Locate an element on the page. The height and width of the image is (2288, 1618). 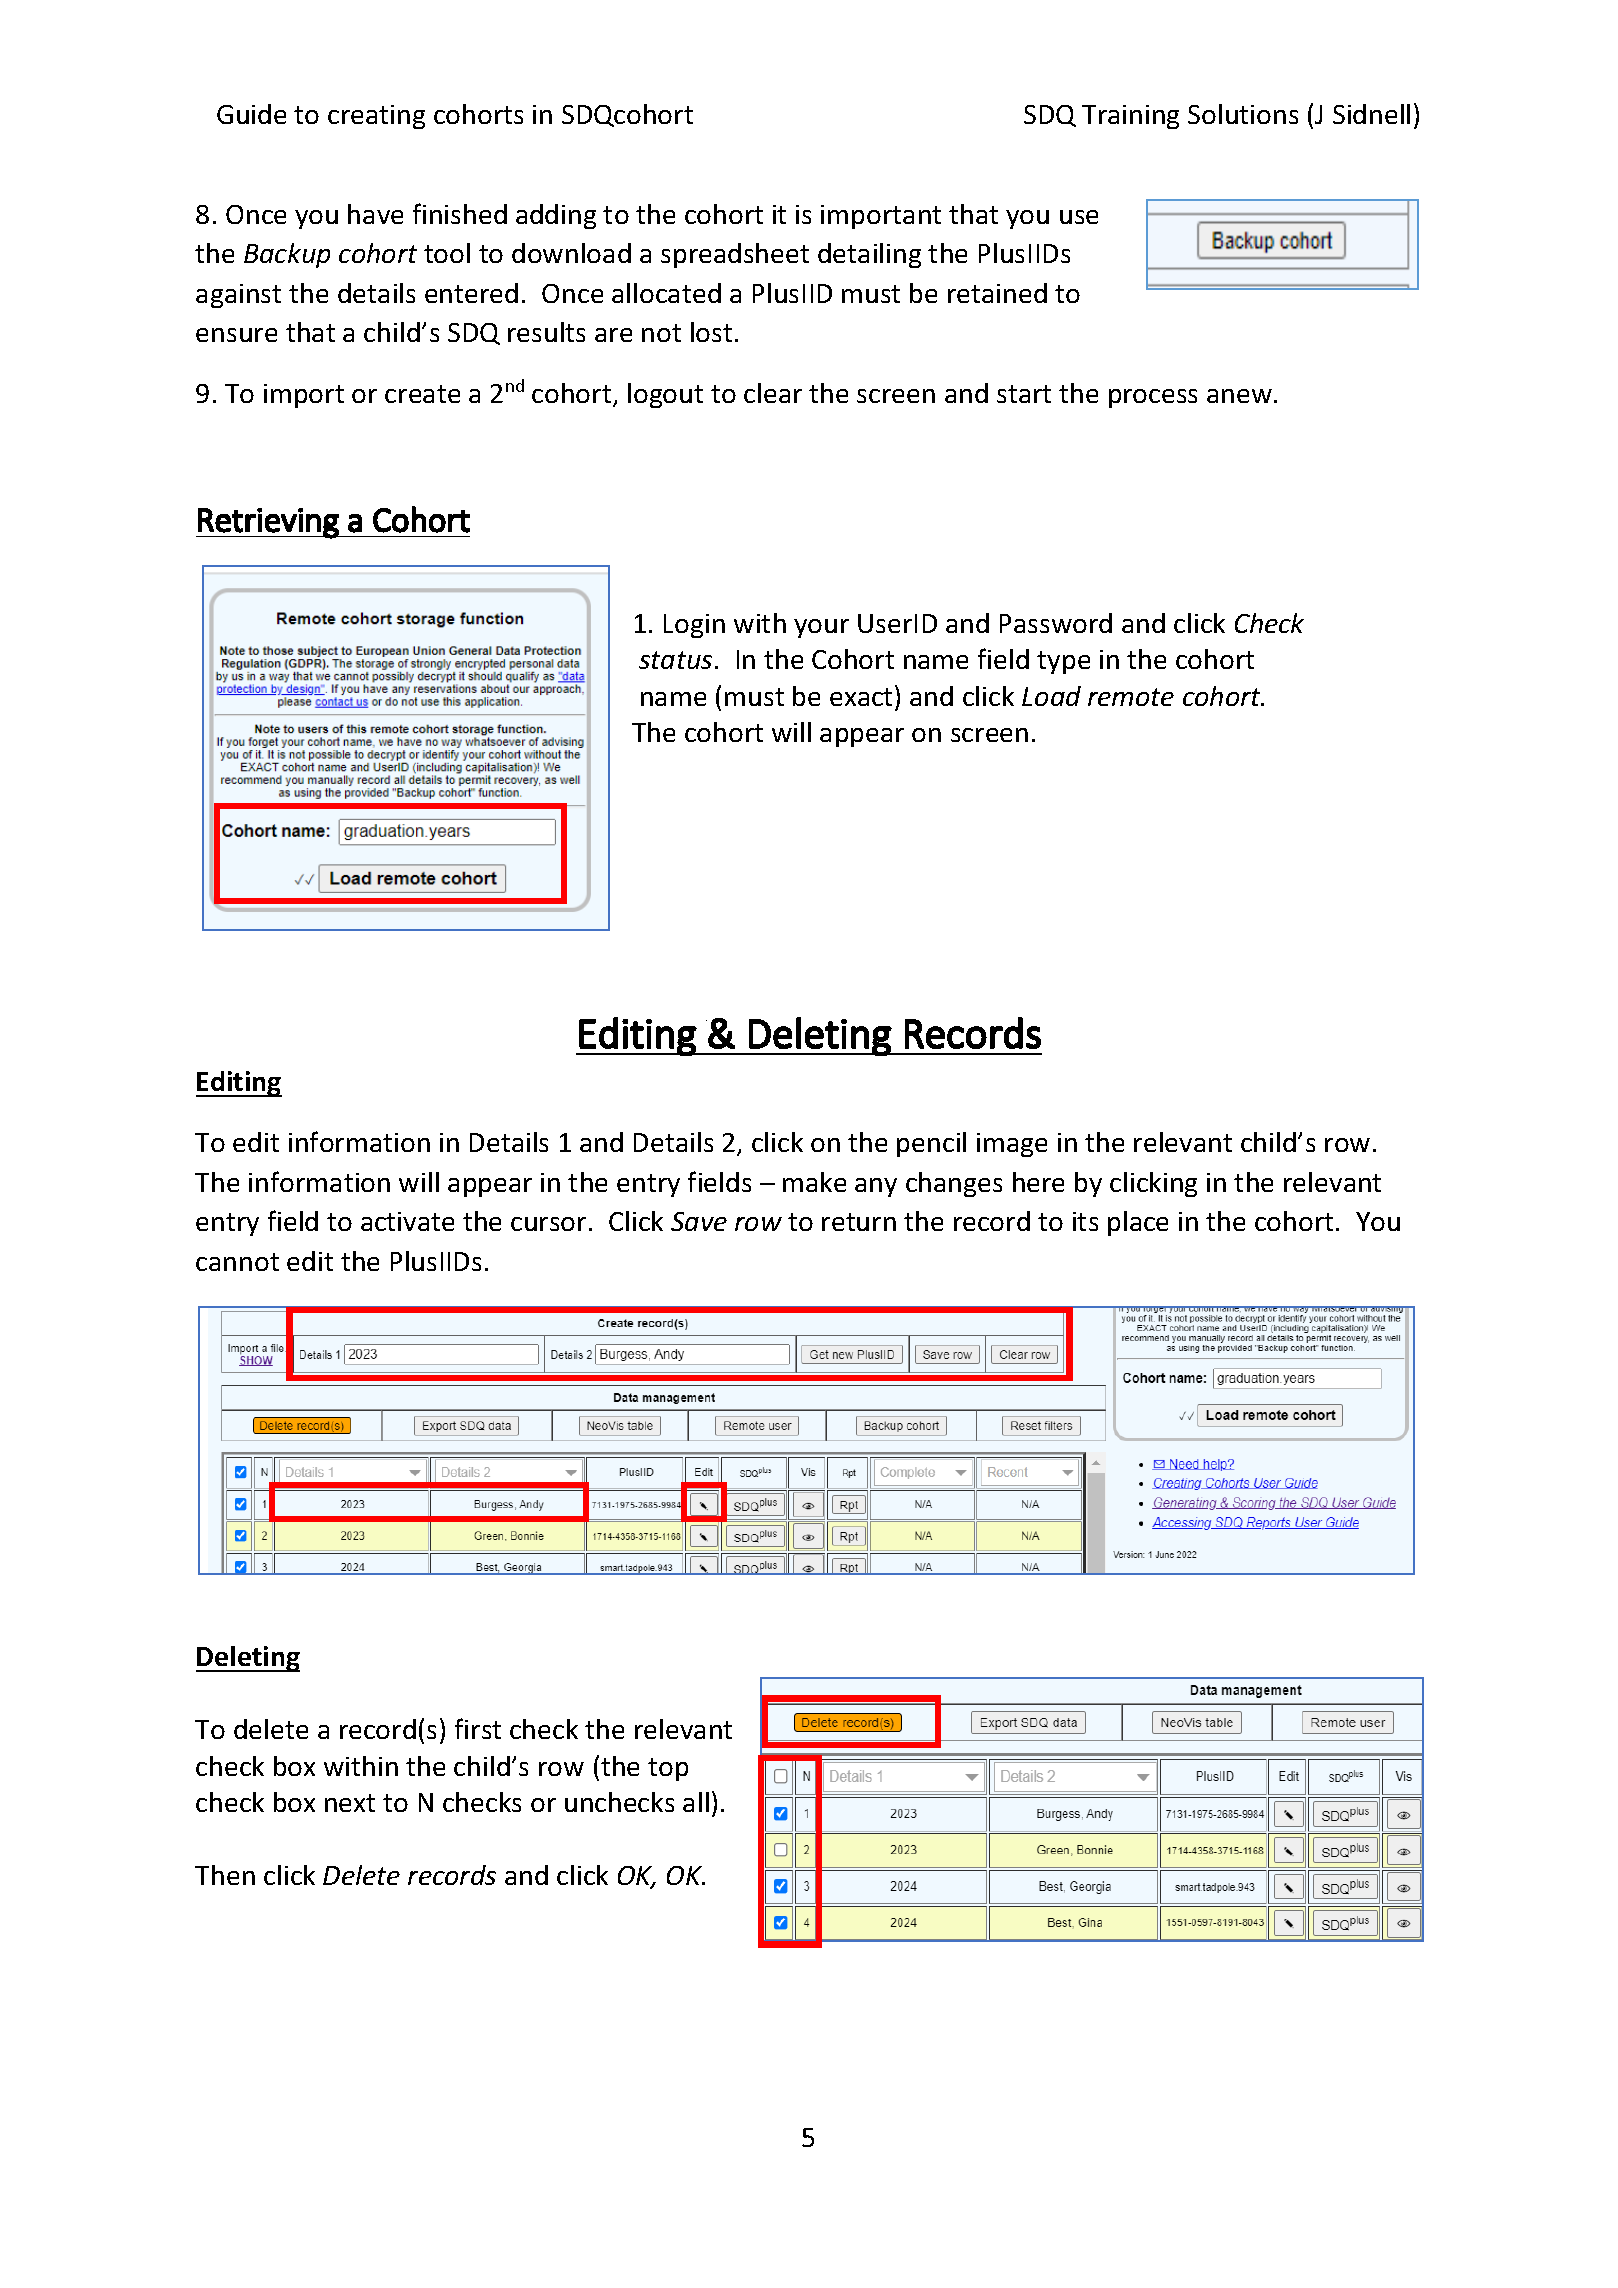
Password is located at coordinates (1056, 623).
